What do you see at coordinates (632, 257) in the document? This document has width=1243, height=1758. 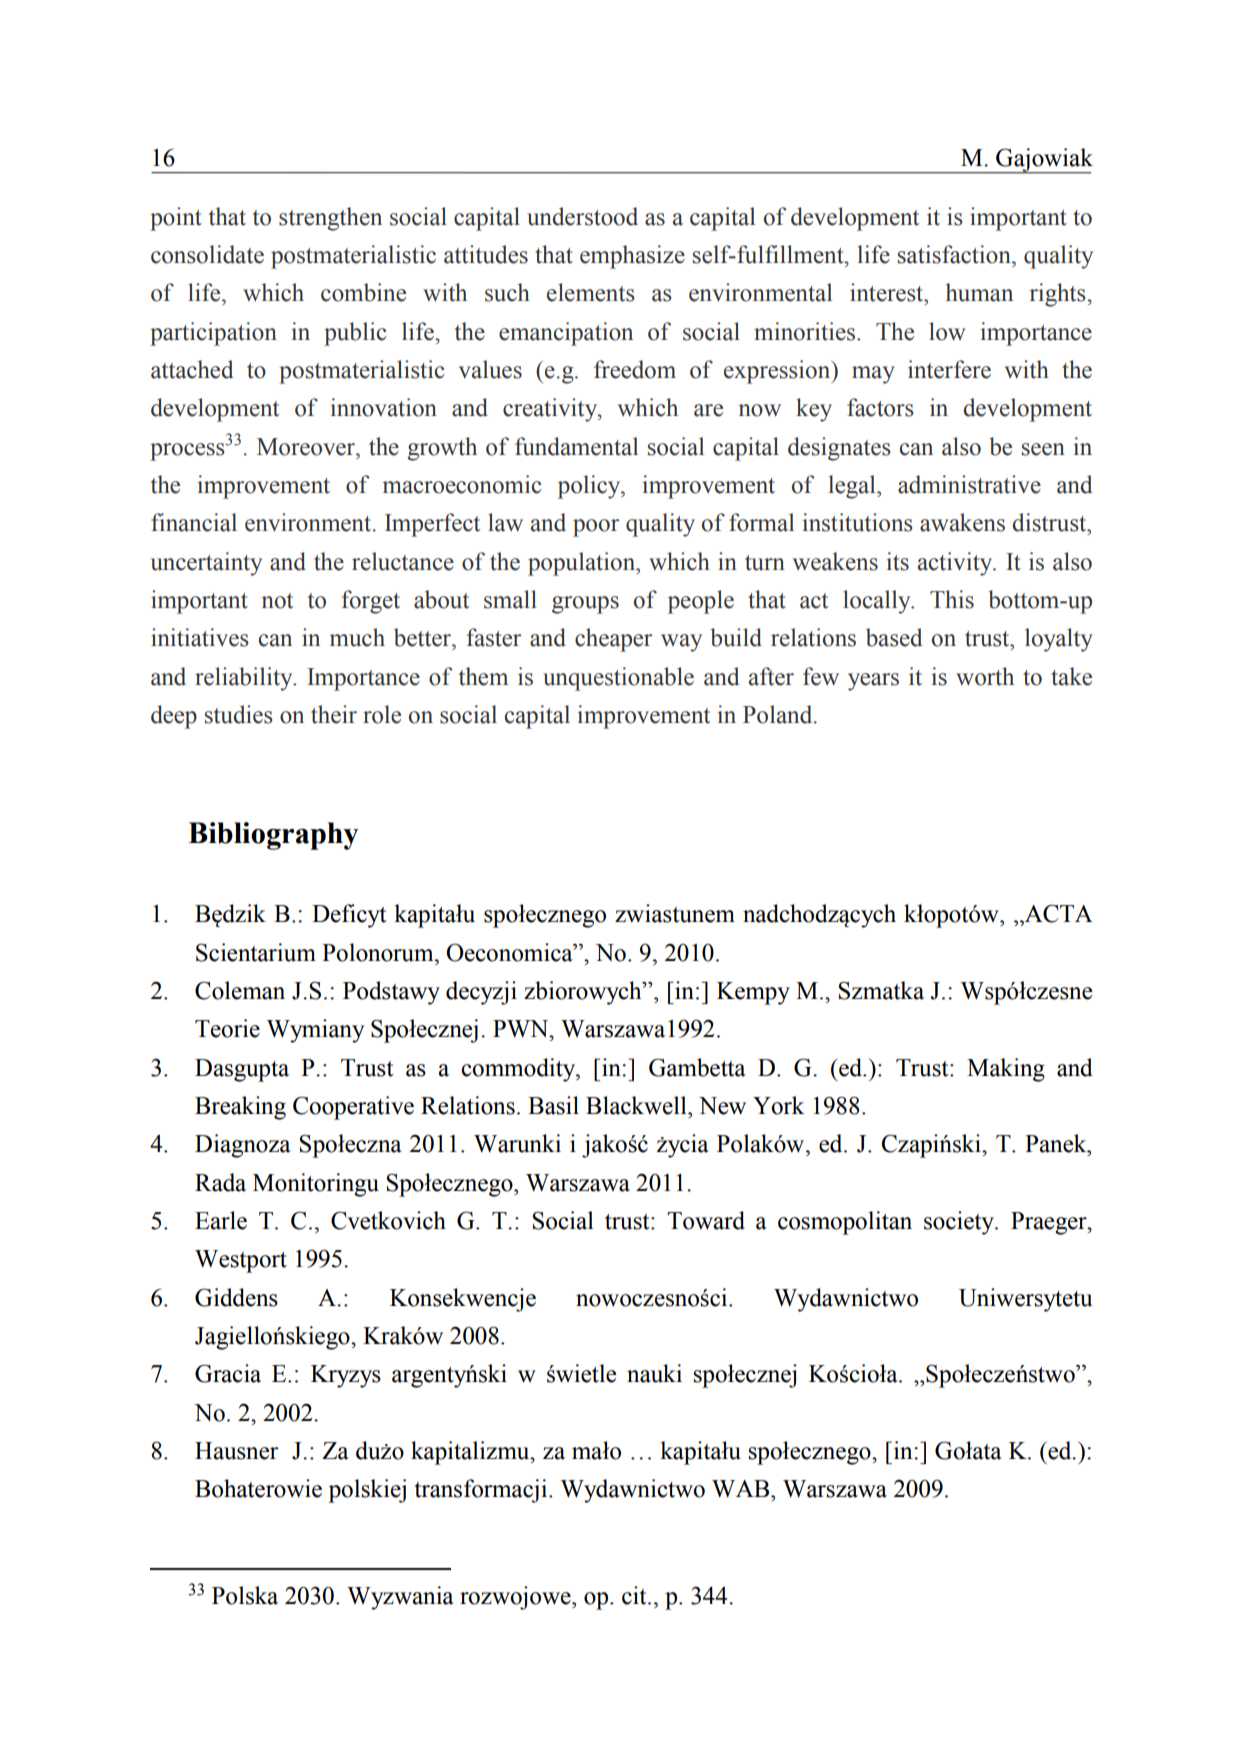 I see `emphasize` at bounding box center [632, 257].
